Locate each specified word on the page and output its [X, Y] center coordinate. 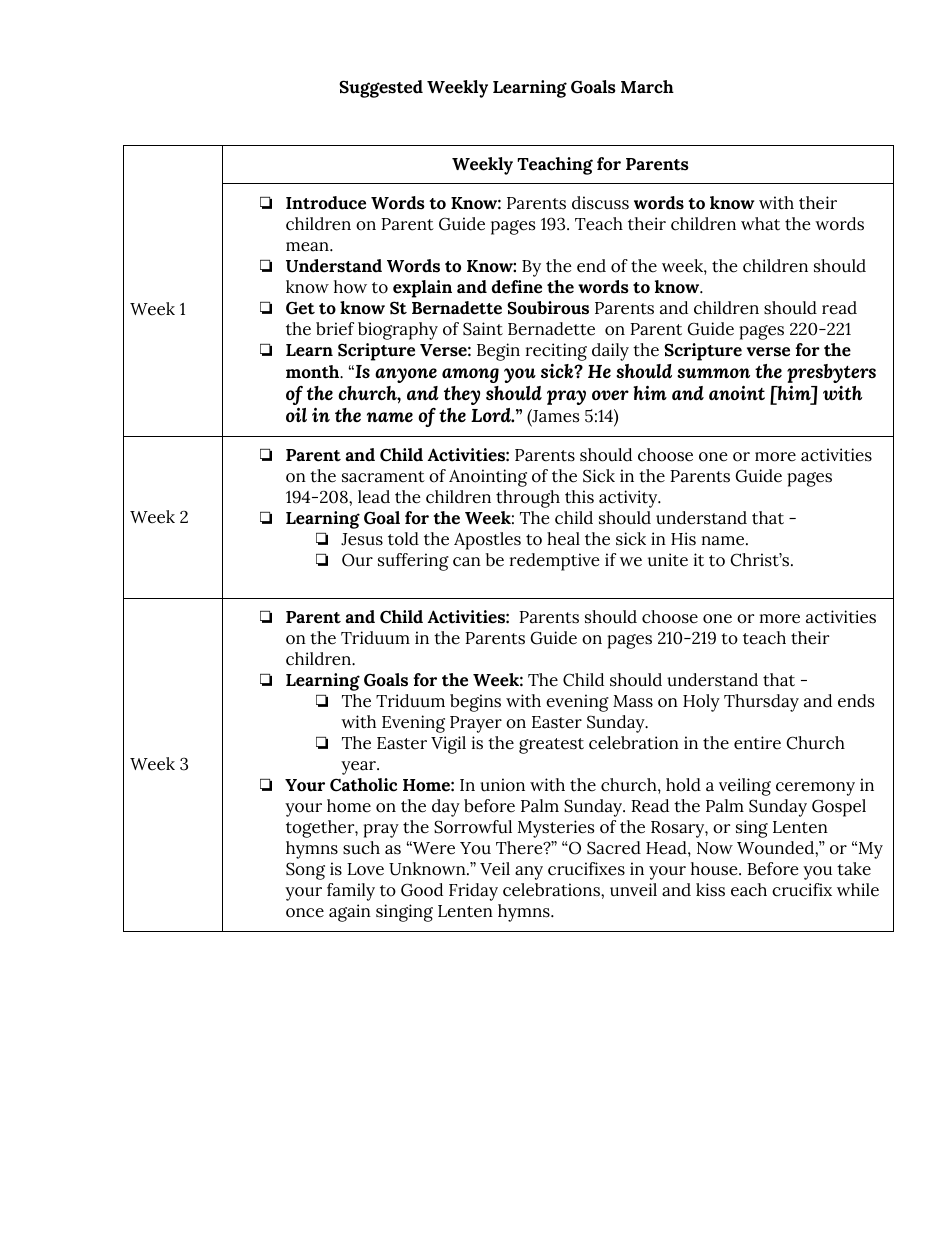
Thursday [761, 703]
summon [713, 373]
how [350, 287]
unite [668, 560]
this [579, 497]
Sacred [614, 848]
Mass [633, 701]
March [647, 87]
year [359, 768]
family [351, 892]
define [517, 287]
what [760, 224]
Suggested [381, 89]
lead [374, 497]
